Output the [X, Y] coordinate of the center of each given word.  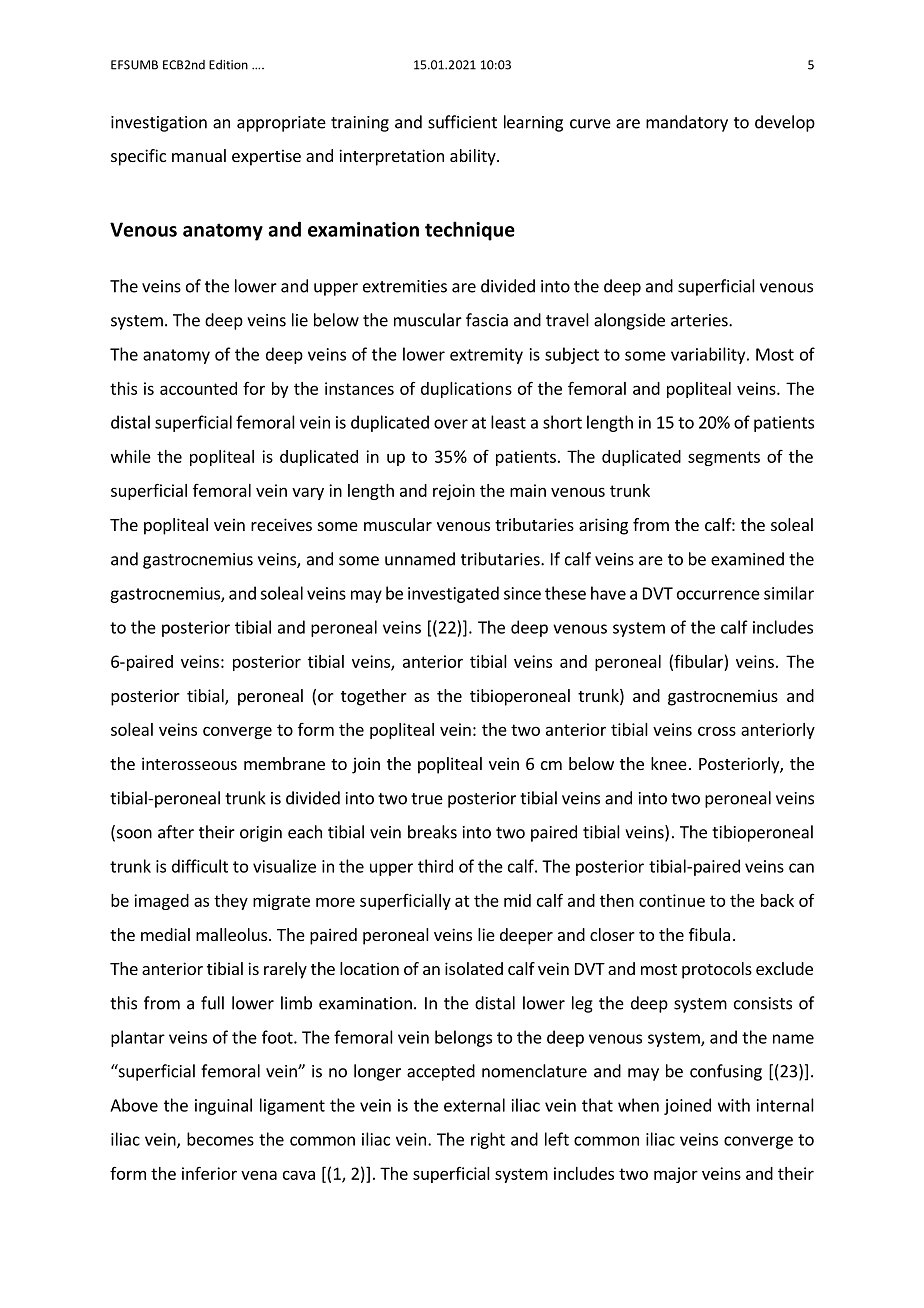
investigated [453, 594]
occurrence [718, 595]
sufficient [462, 122]
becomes [220, 1139]
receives [281, 524]
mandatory [687, 123]
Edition [228, 65]
